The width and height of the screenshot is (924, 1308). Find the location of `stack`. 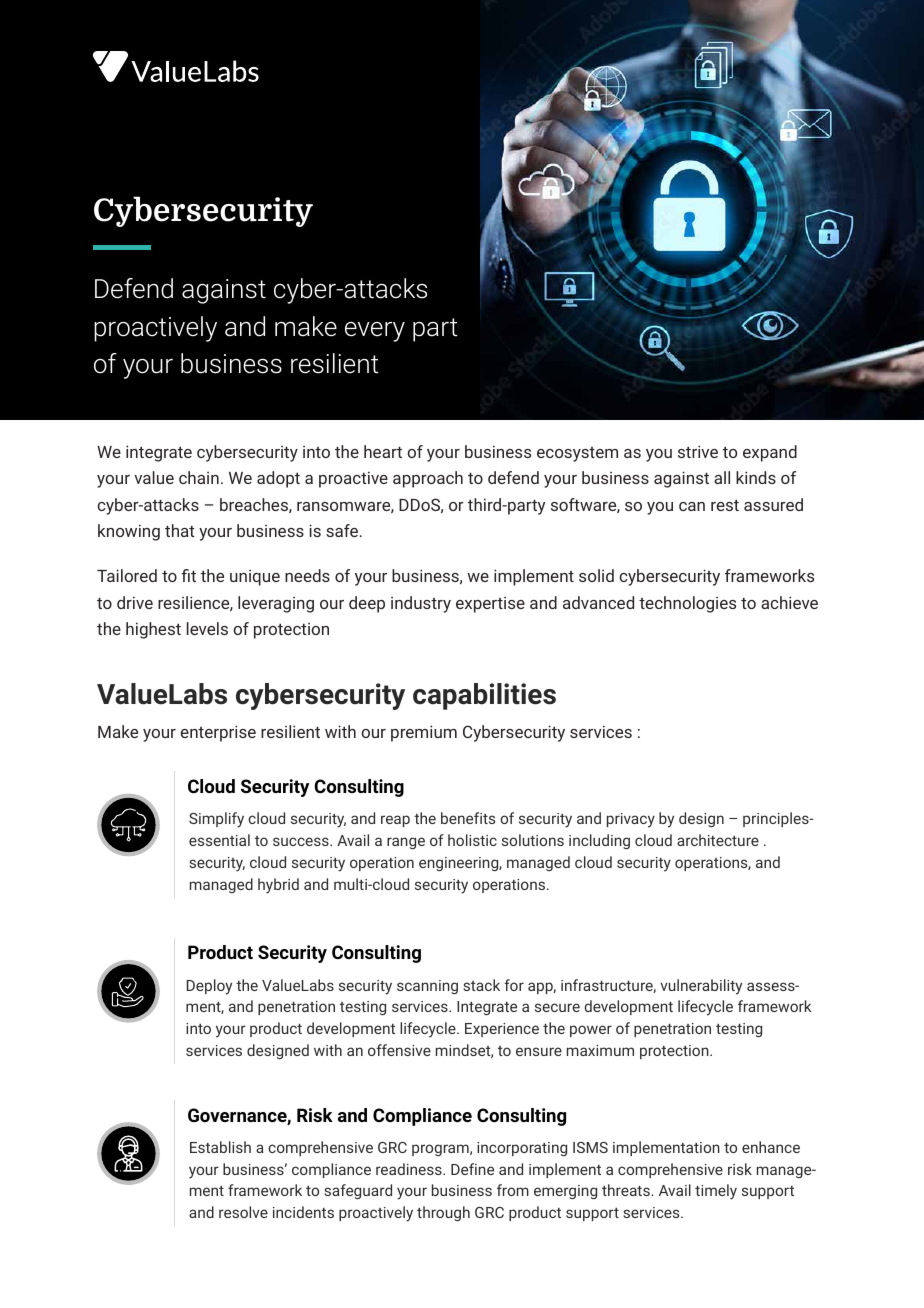

stack is located at coordinates (481, 985).
